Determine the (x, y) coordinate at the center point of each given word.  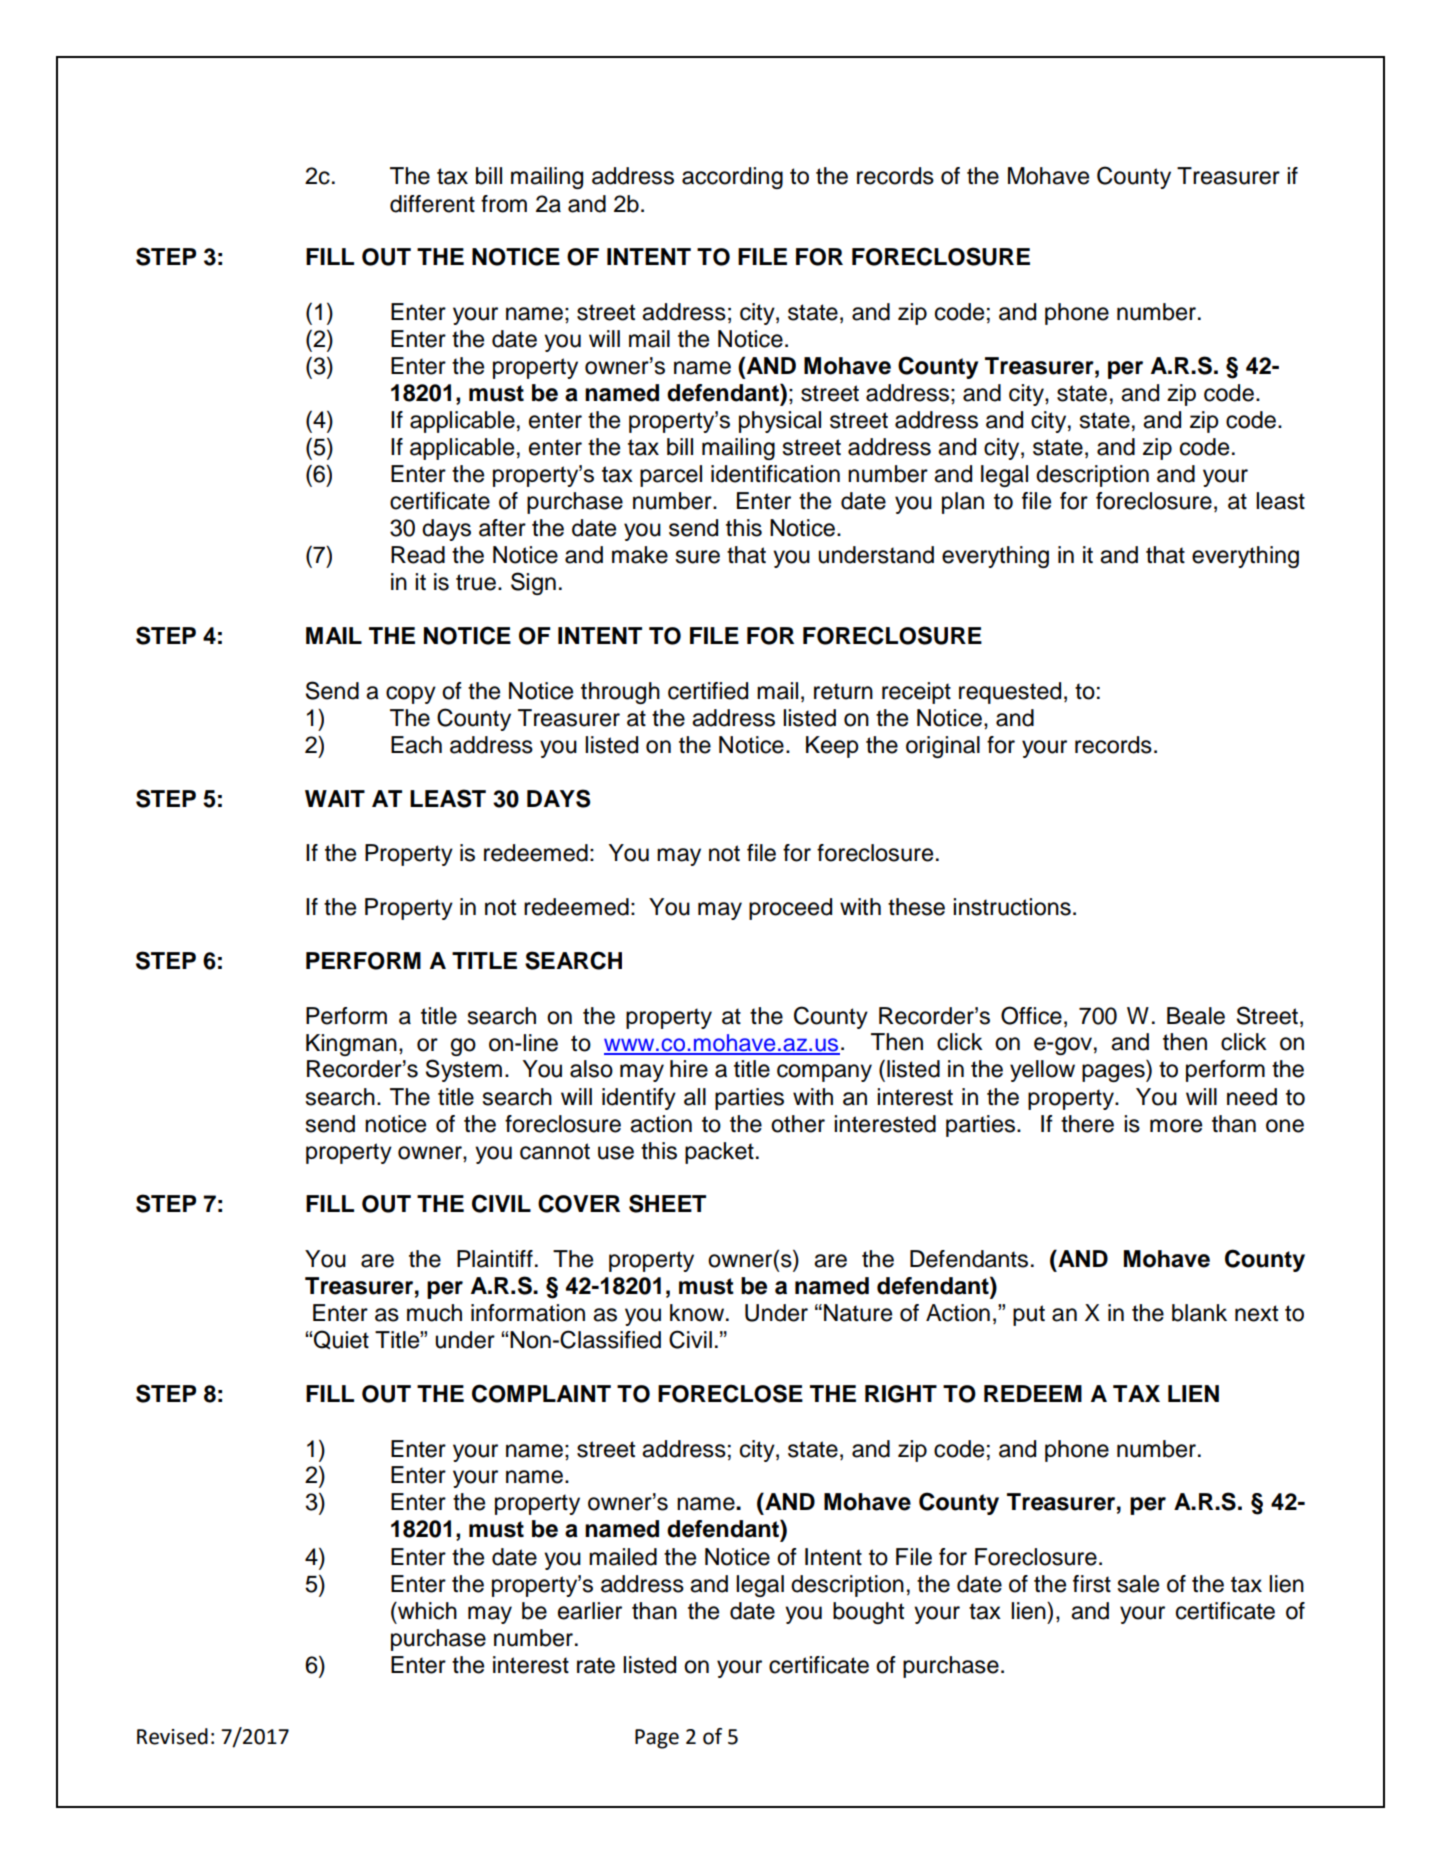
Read (418, 555)
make (640, 555)
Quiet (341, 1339)
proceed (790, 909)
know (698, 1313)
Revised (172, 1736)
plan (963, 503)
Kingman (351, 1045)
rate (596, 1665)
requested (1010, 693)
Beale (1196, 1016)
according (732, 178)
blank (1199, 1313)
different (432, 204)
